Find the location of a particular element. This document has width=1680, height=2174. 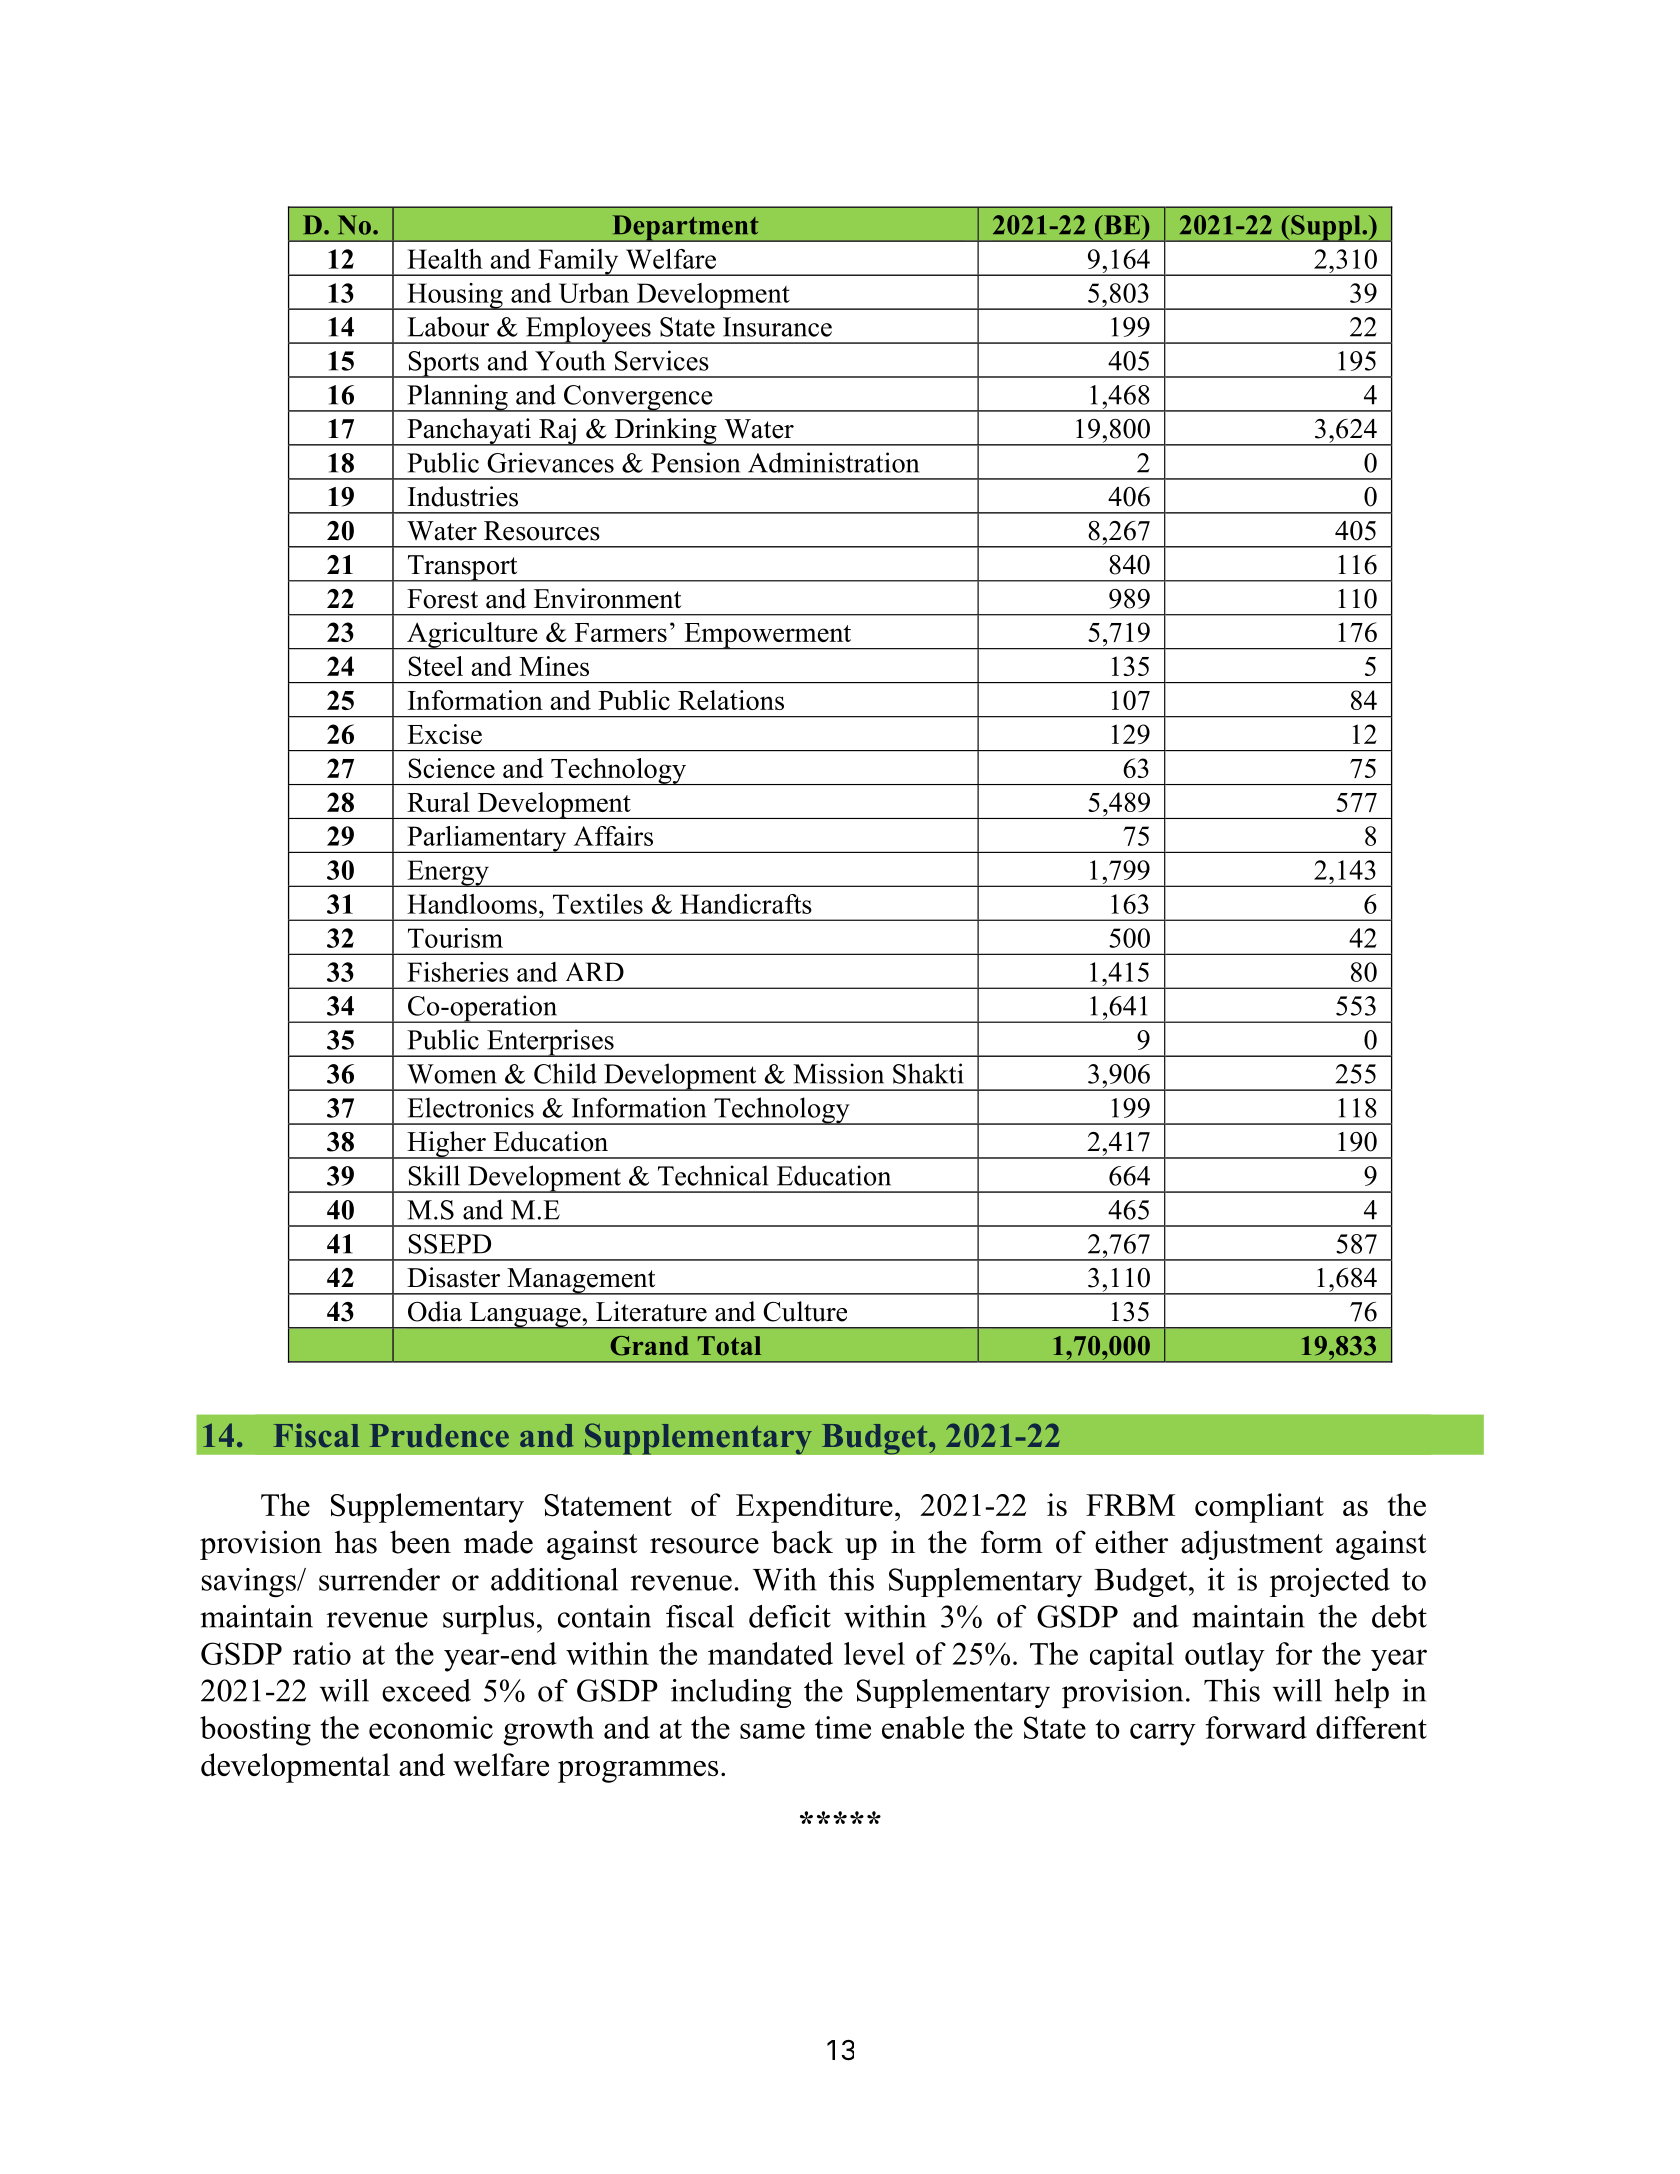

compliant is located at coordinates (1259, 1508).
